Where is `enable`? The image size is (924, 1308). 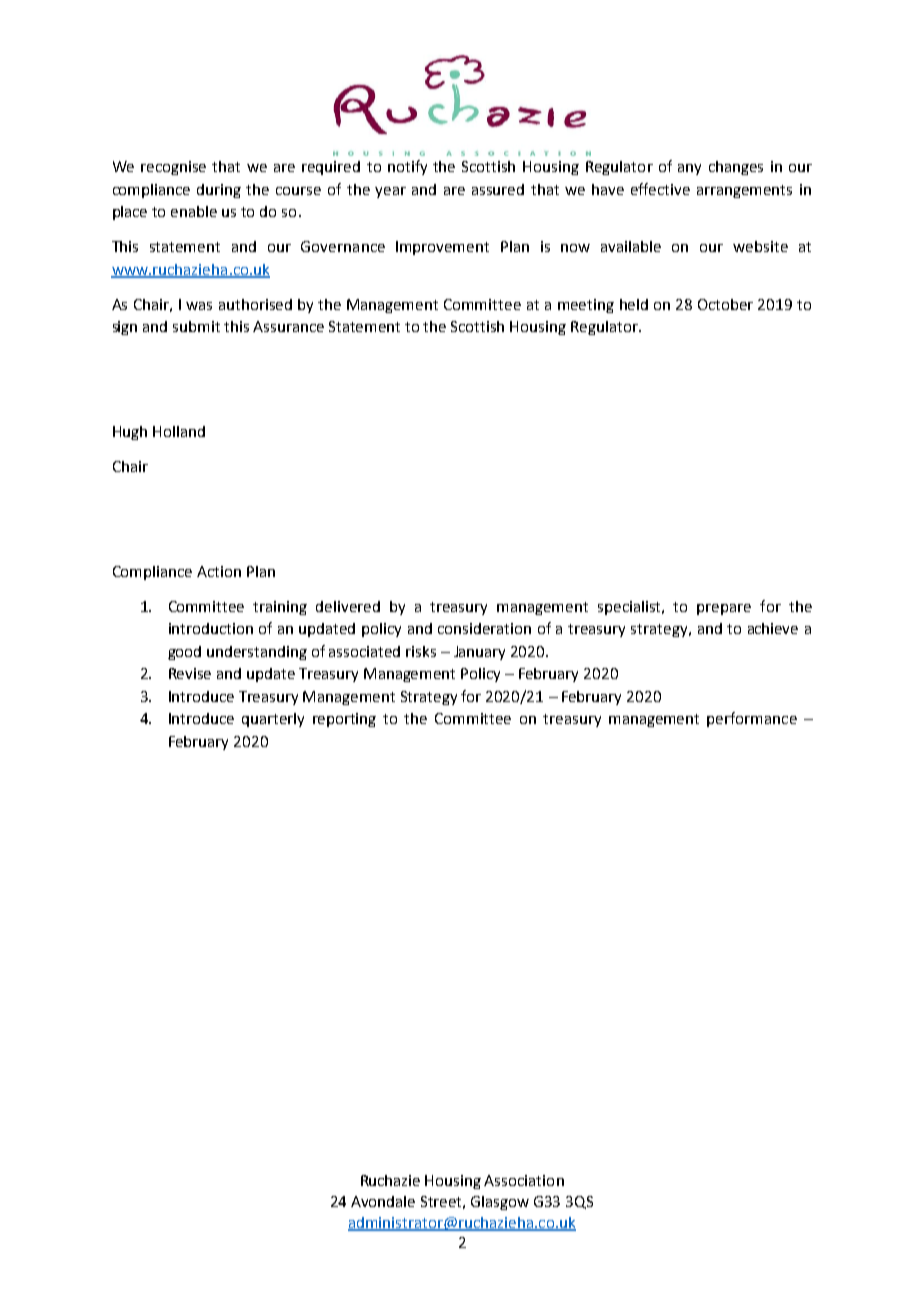
enable is located at coordinates (194, 211).
